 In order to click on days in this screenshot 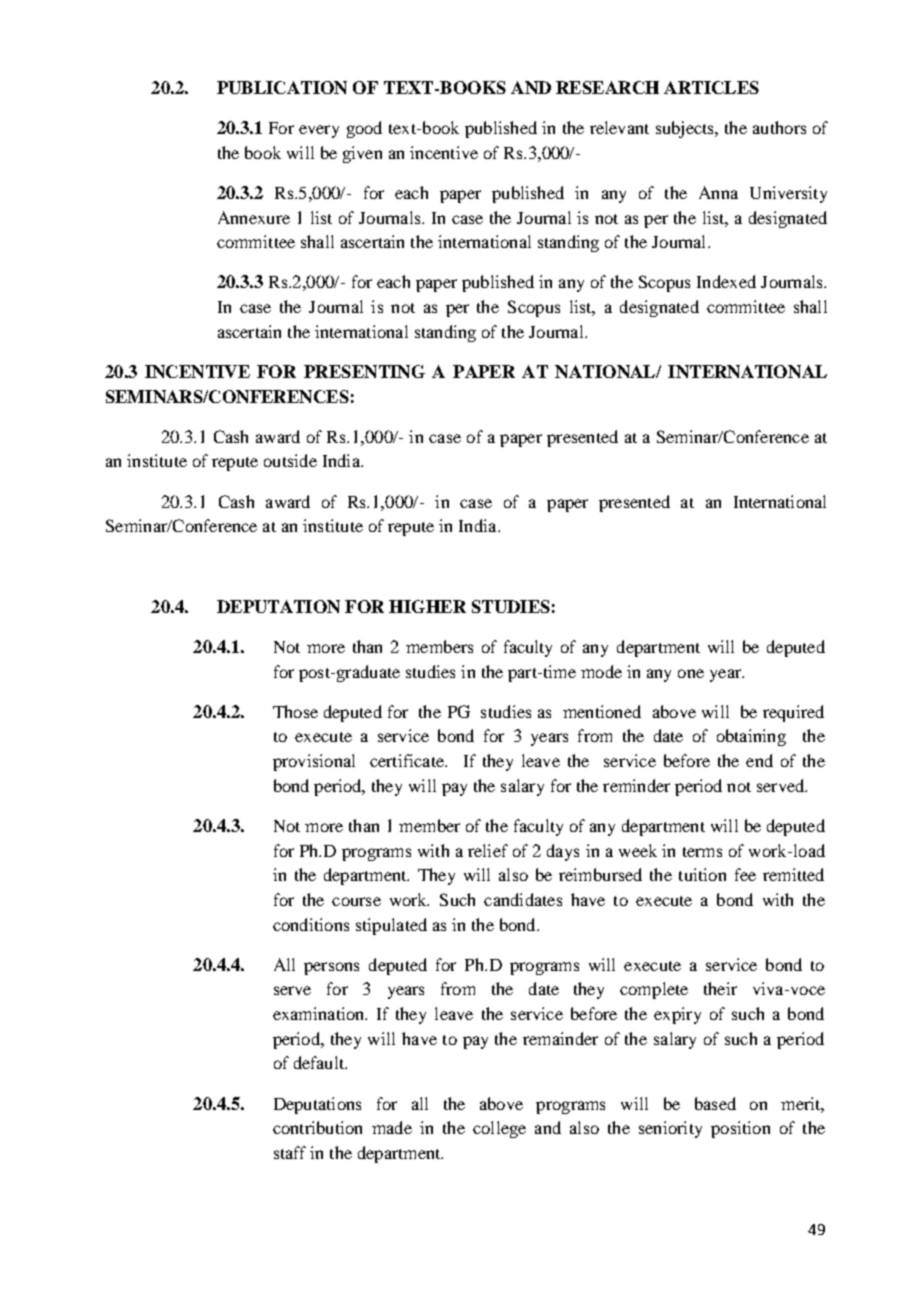, I will do `click(563, 852)`.
